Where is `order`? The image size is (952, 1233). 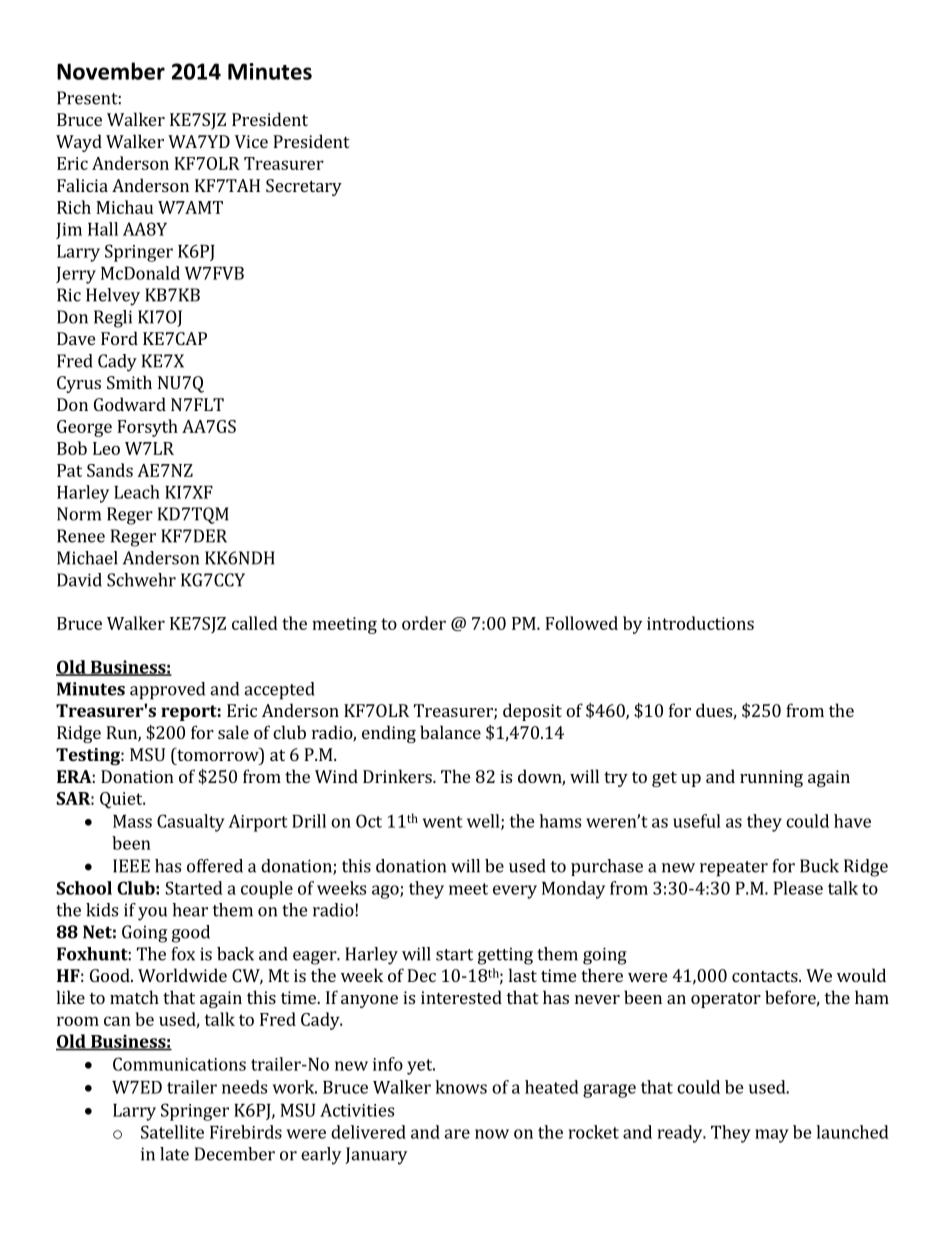 order is located at coordinates (424, 623).
